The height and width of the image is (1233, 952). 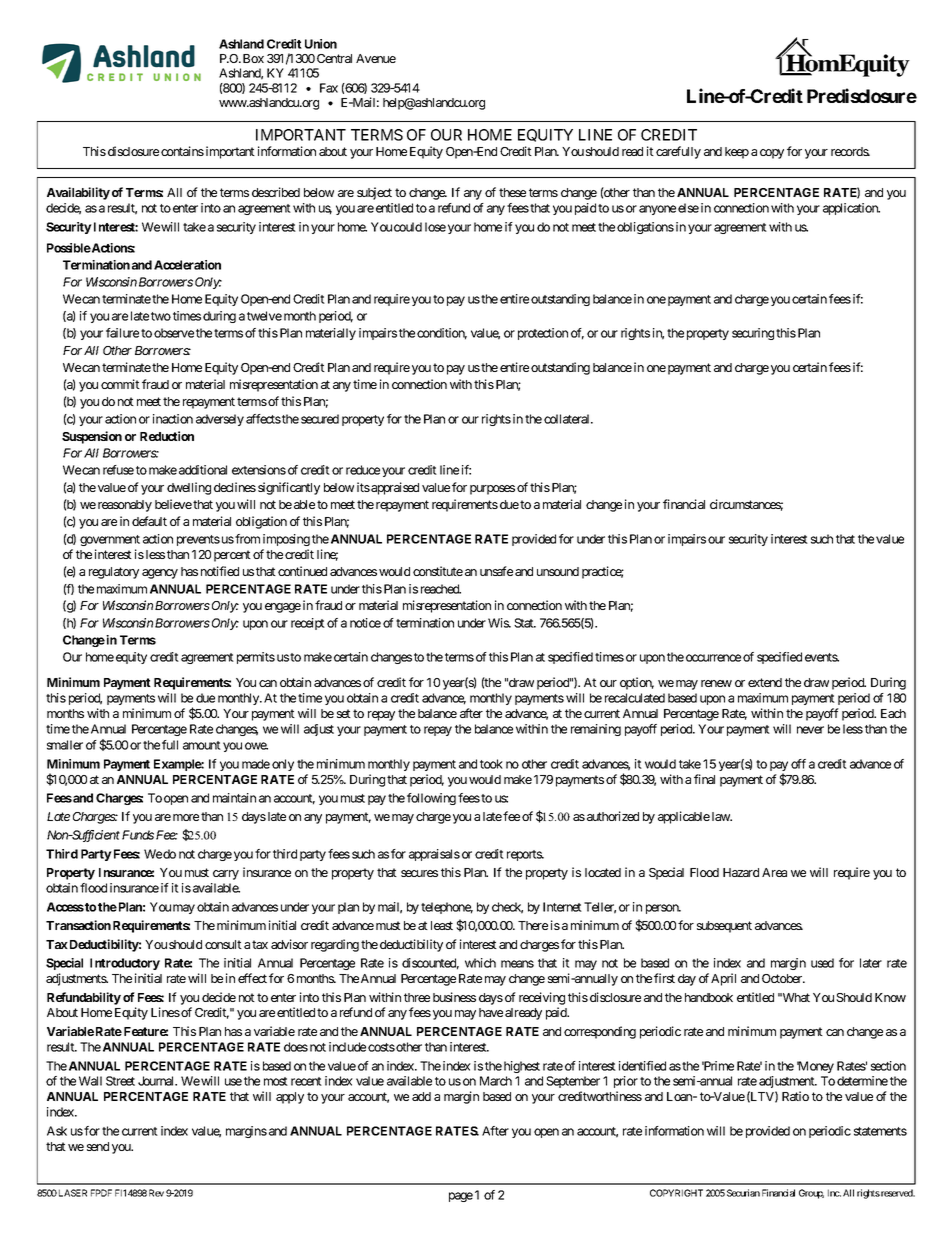 What do you see at coordinates (496, 571) in the image?
I see `unsafe` at bounding box center [496, 571].
